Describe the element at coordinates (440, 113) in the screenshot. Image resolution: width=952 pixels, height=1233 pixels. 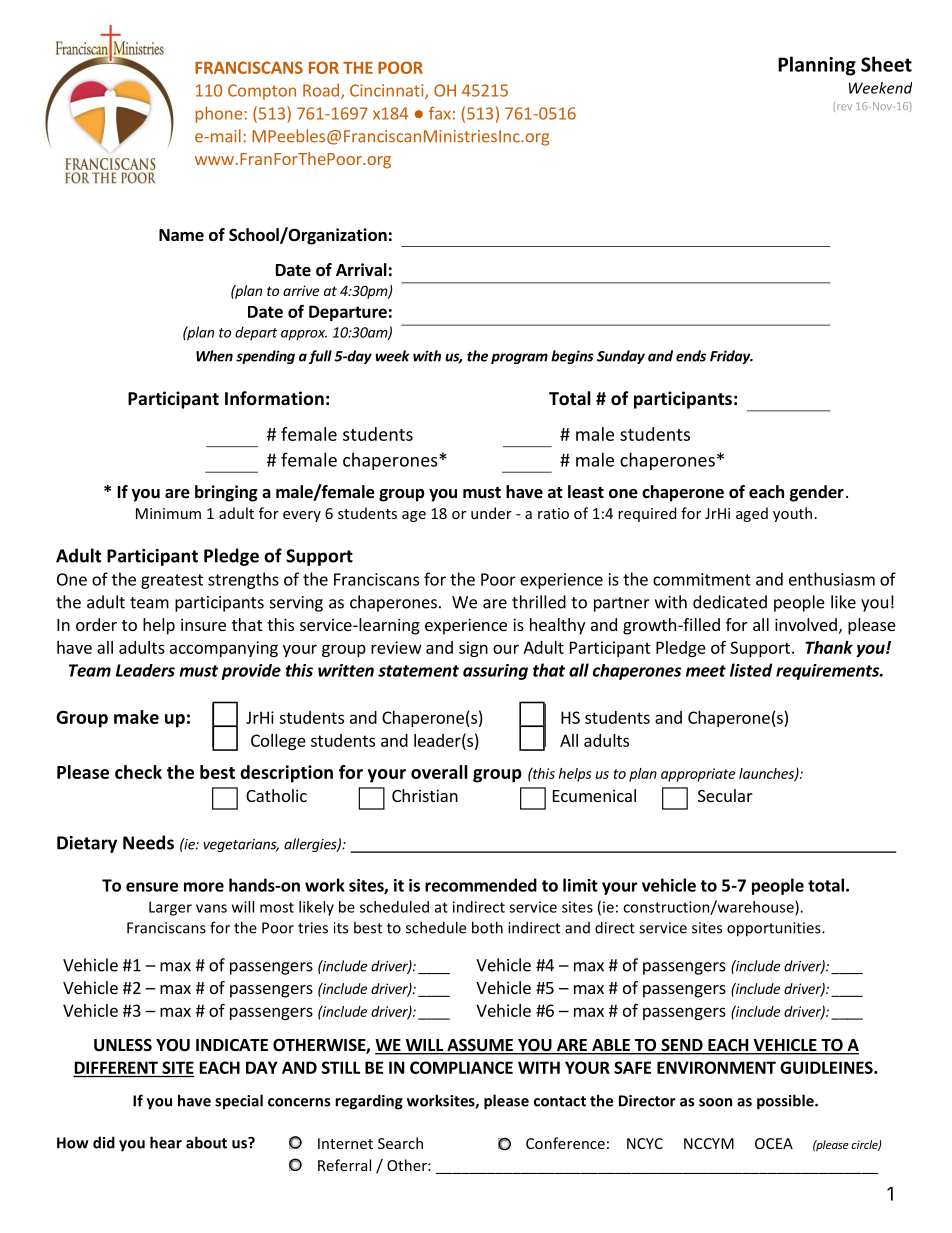
I see `fax` at that location.
